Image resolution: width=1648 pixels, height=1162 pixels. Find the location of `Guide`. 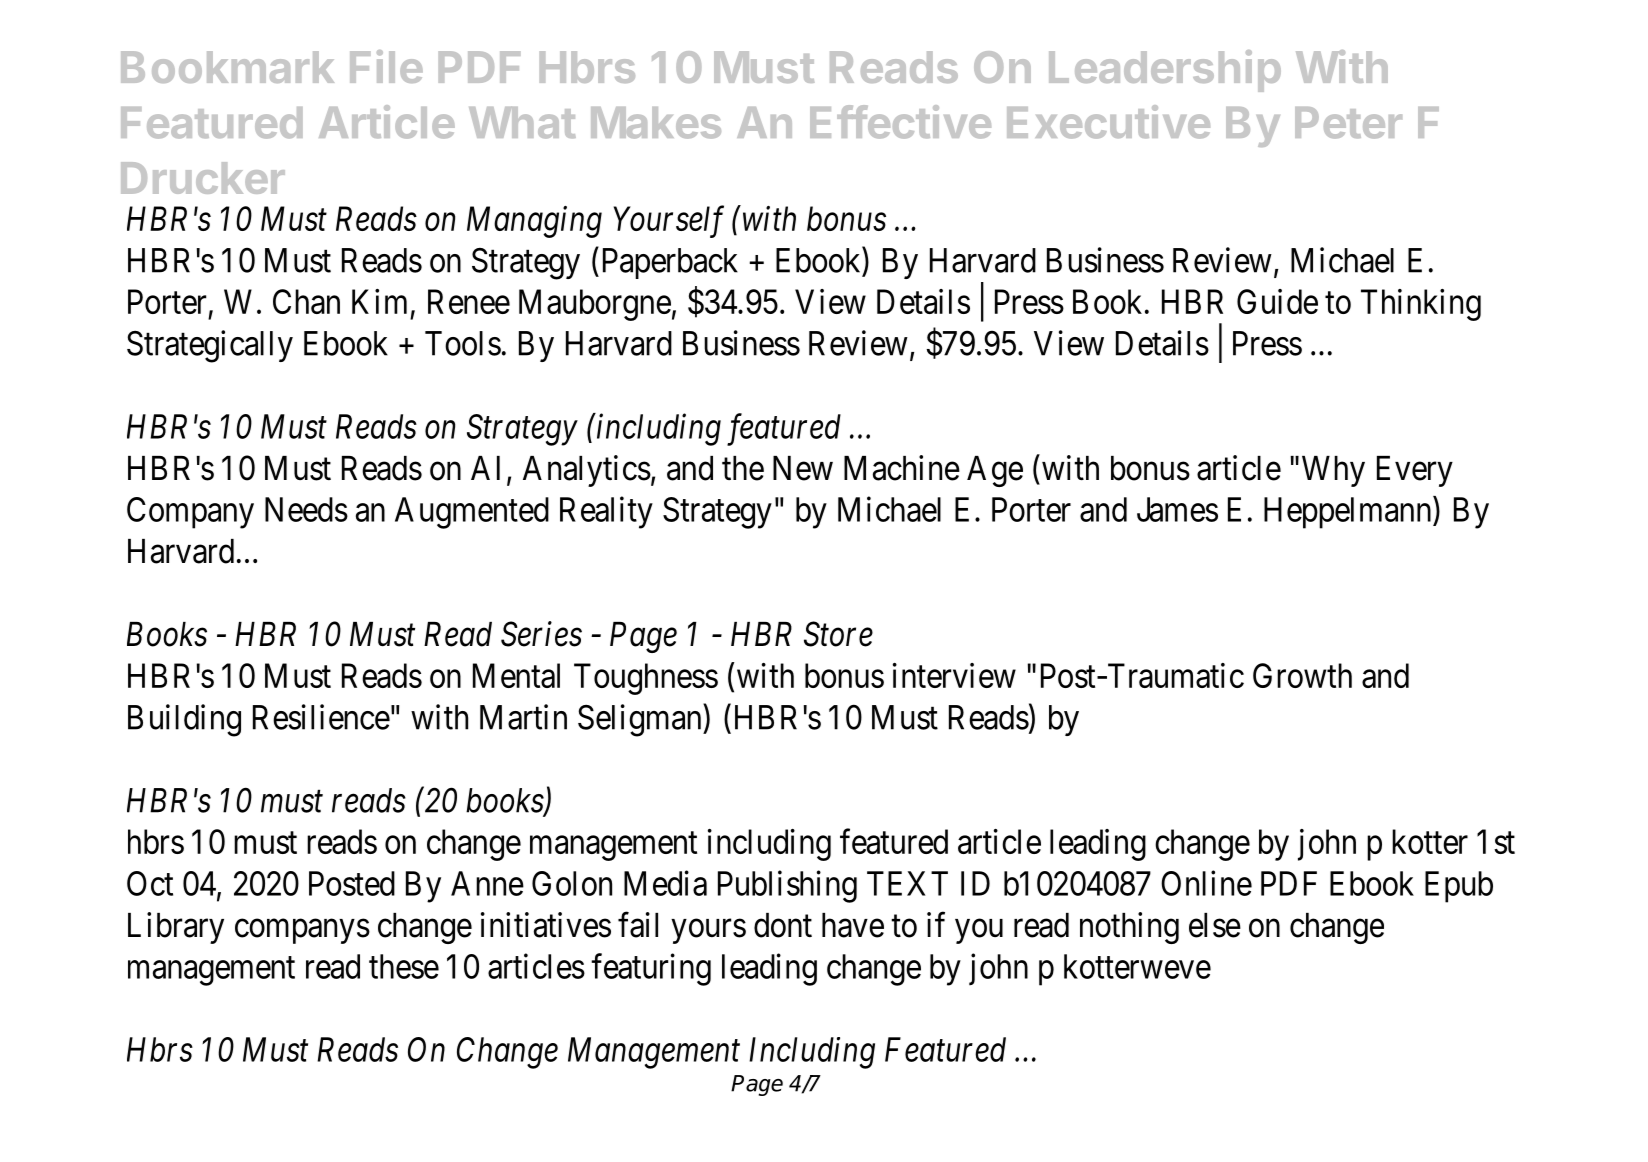

Guide is located at coordinates (1277, 301).
